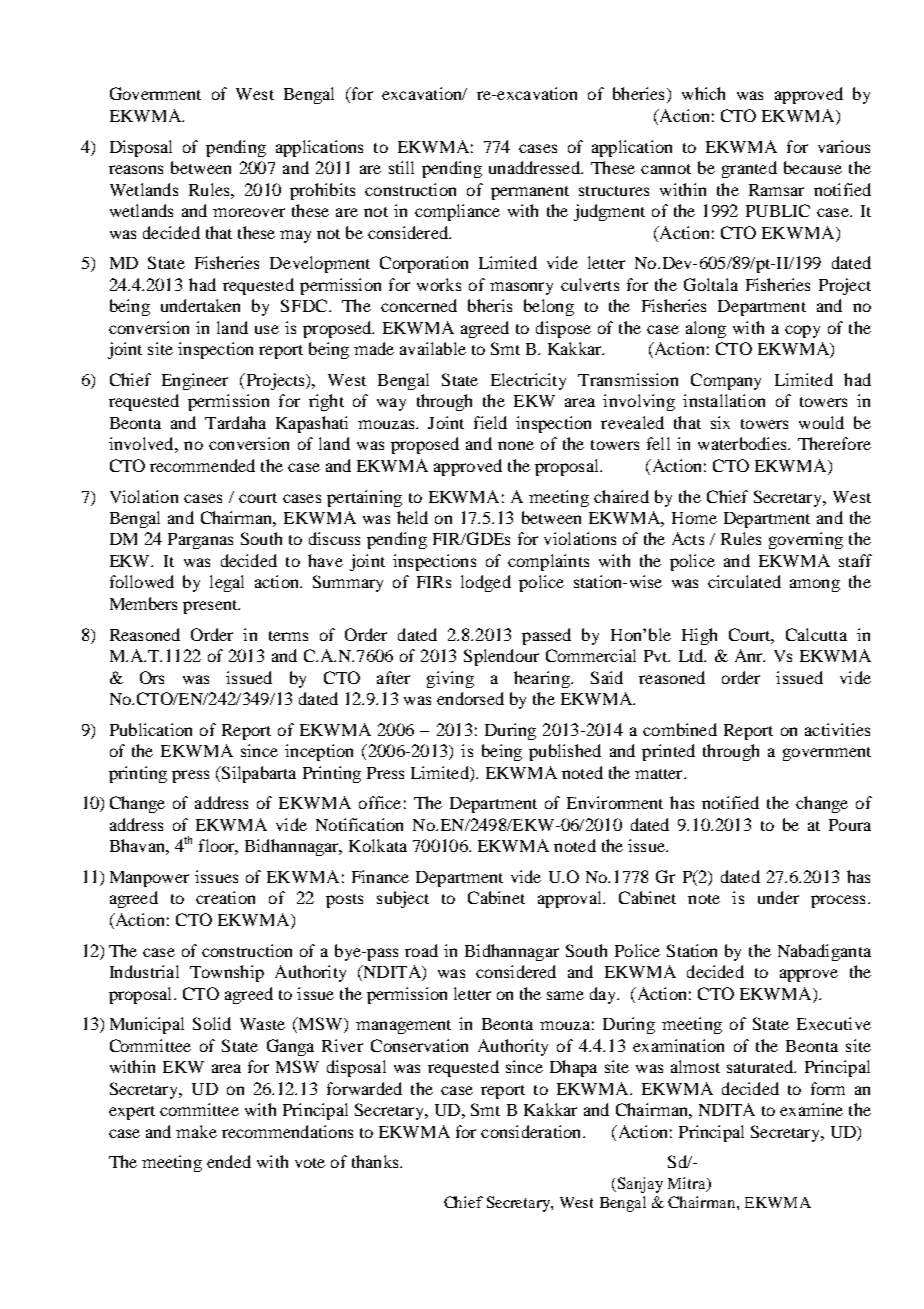  Describe the element at coordinates (196, 1131) in the screenshot. I see `make` at that location.
